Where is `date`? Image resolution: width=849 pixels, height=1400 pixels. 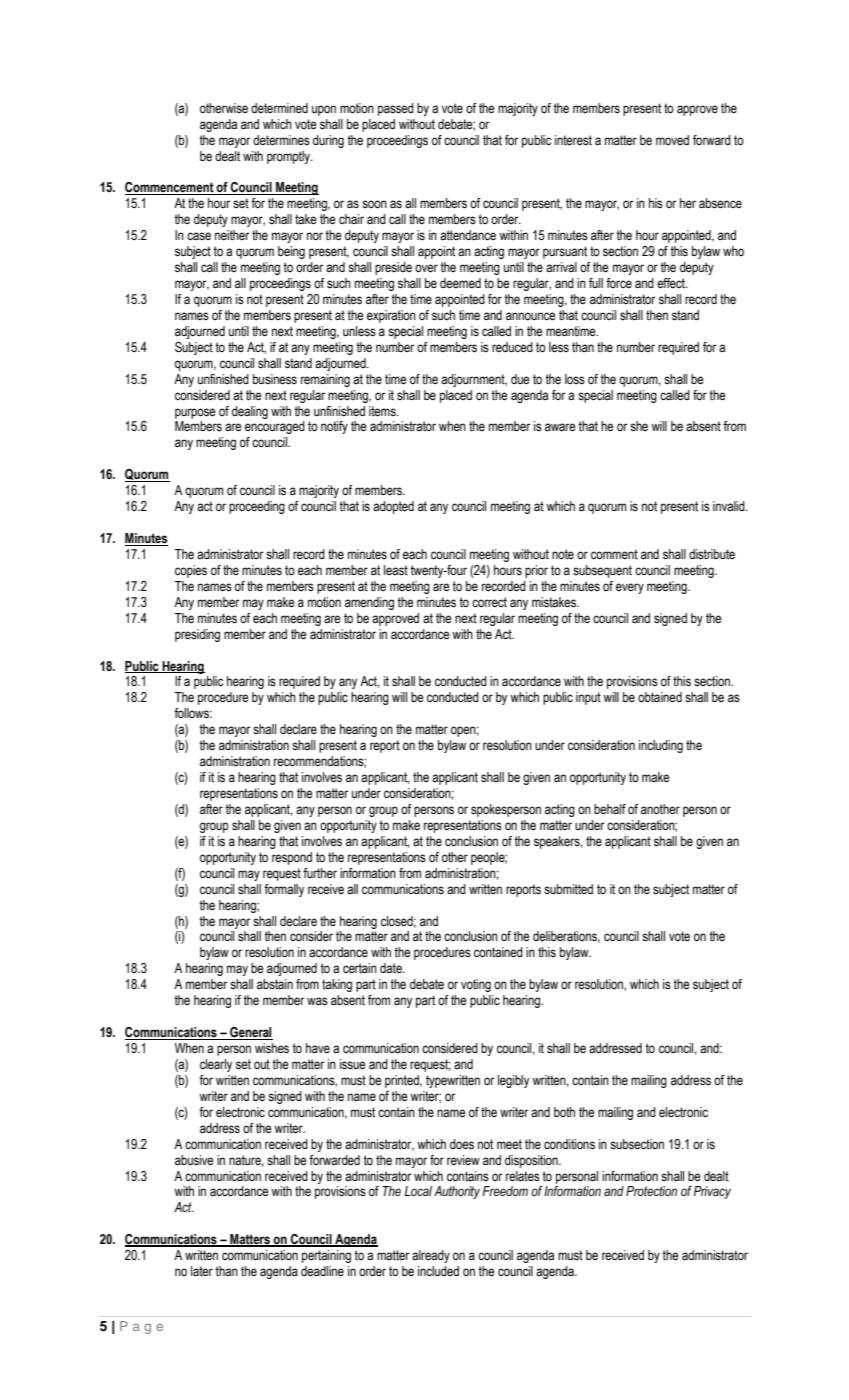 date is located at coordinates (392, 968).
